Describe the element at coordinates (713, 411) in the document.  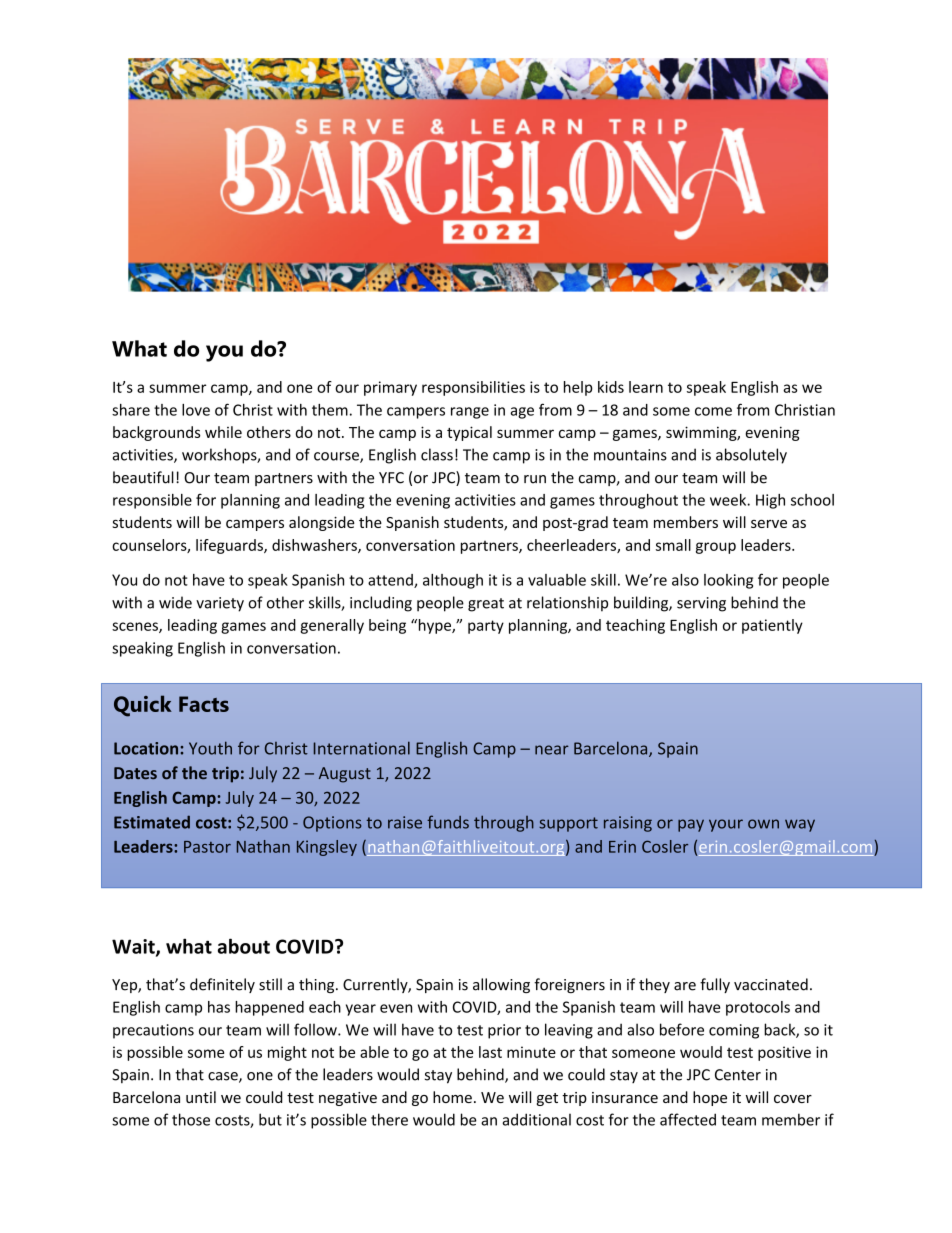
I see `come` at that location.
